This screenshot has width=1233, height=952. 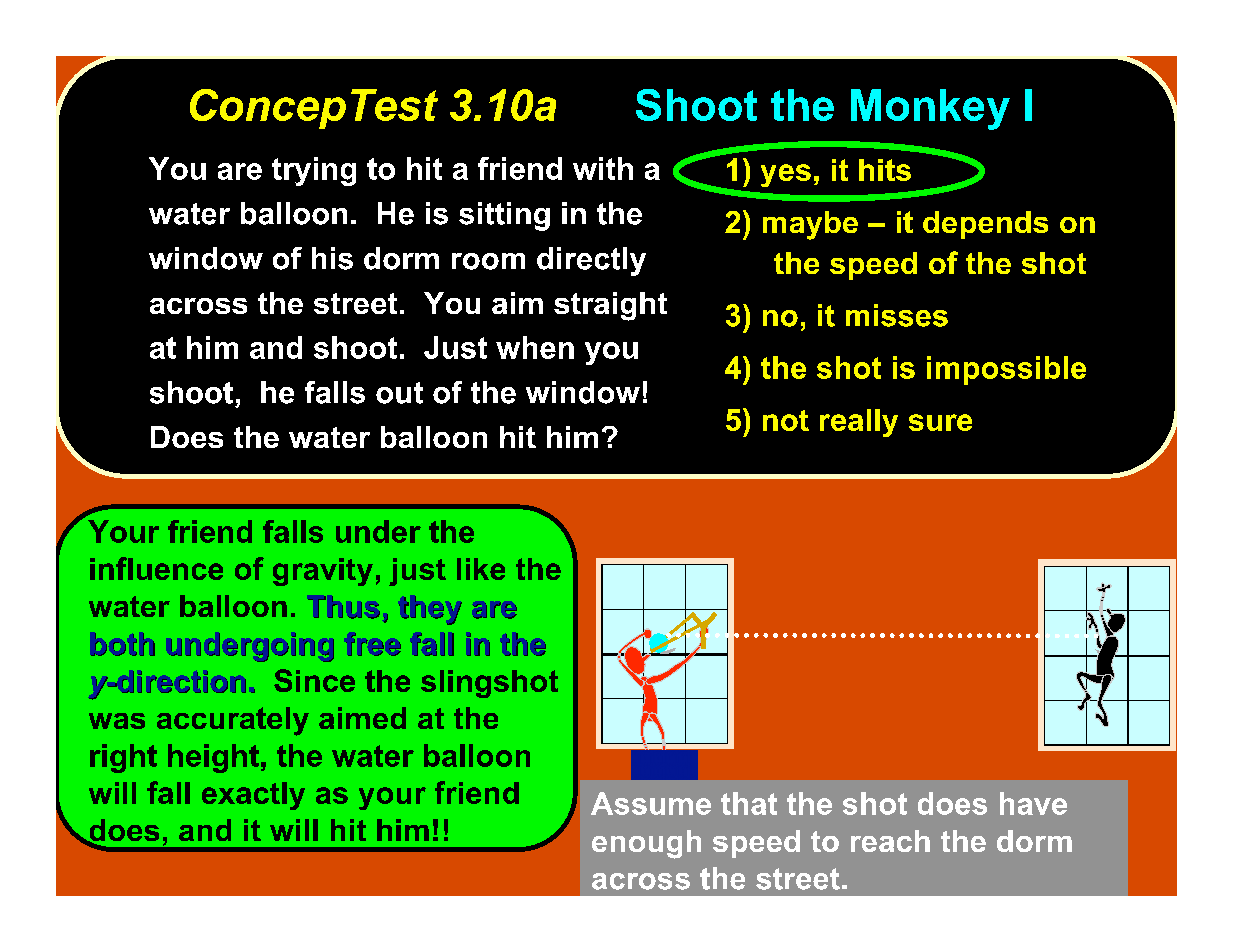 What do you see at coordinates (603, 168) in the screenshot?
I see `with` at bounding box center [603, 168].
